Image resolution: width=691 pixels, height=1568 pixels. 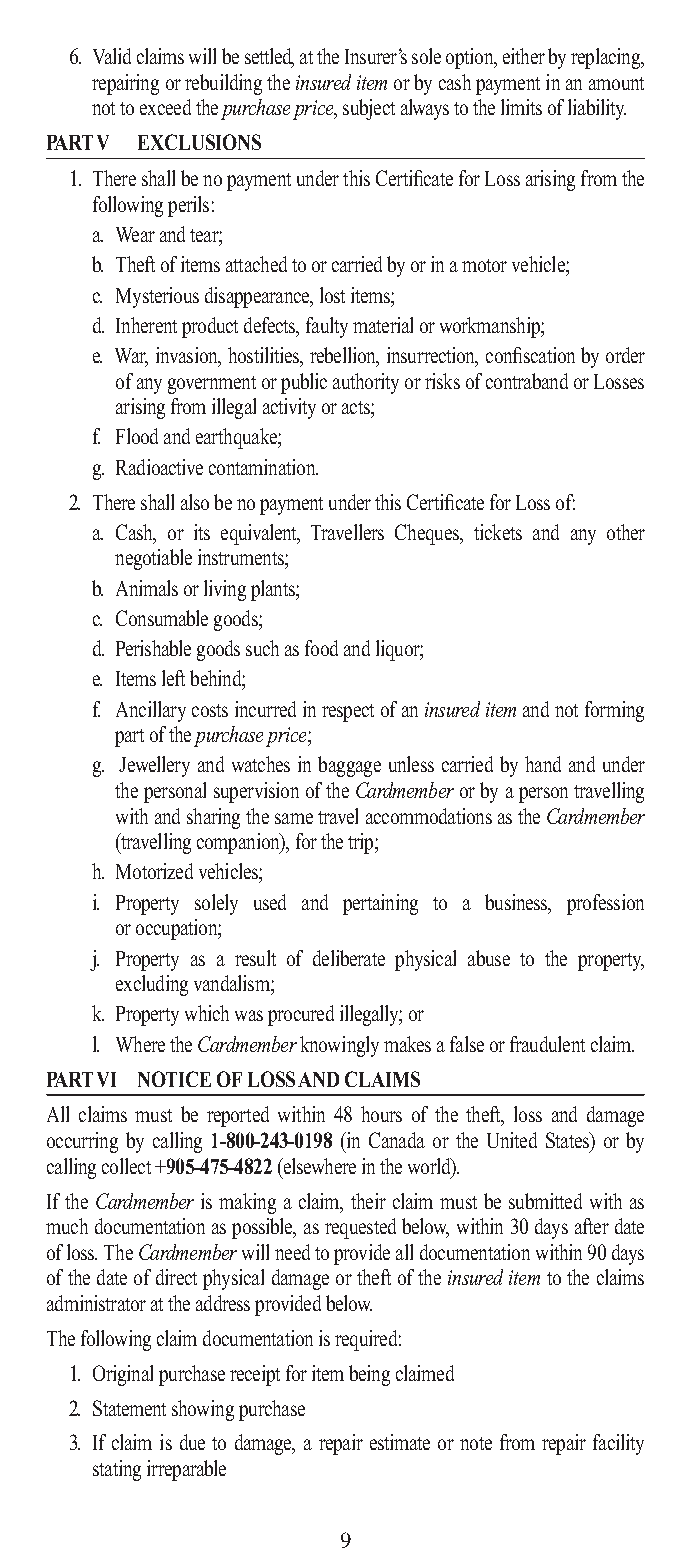 What do you see at coordinates (129, 1408) in the screenshot?
I see `Statement` at bounding box center [129, 1408].
